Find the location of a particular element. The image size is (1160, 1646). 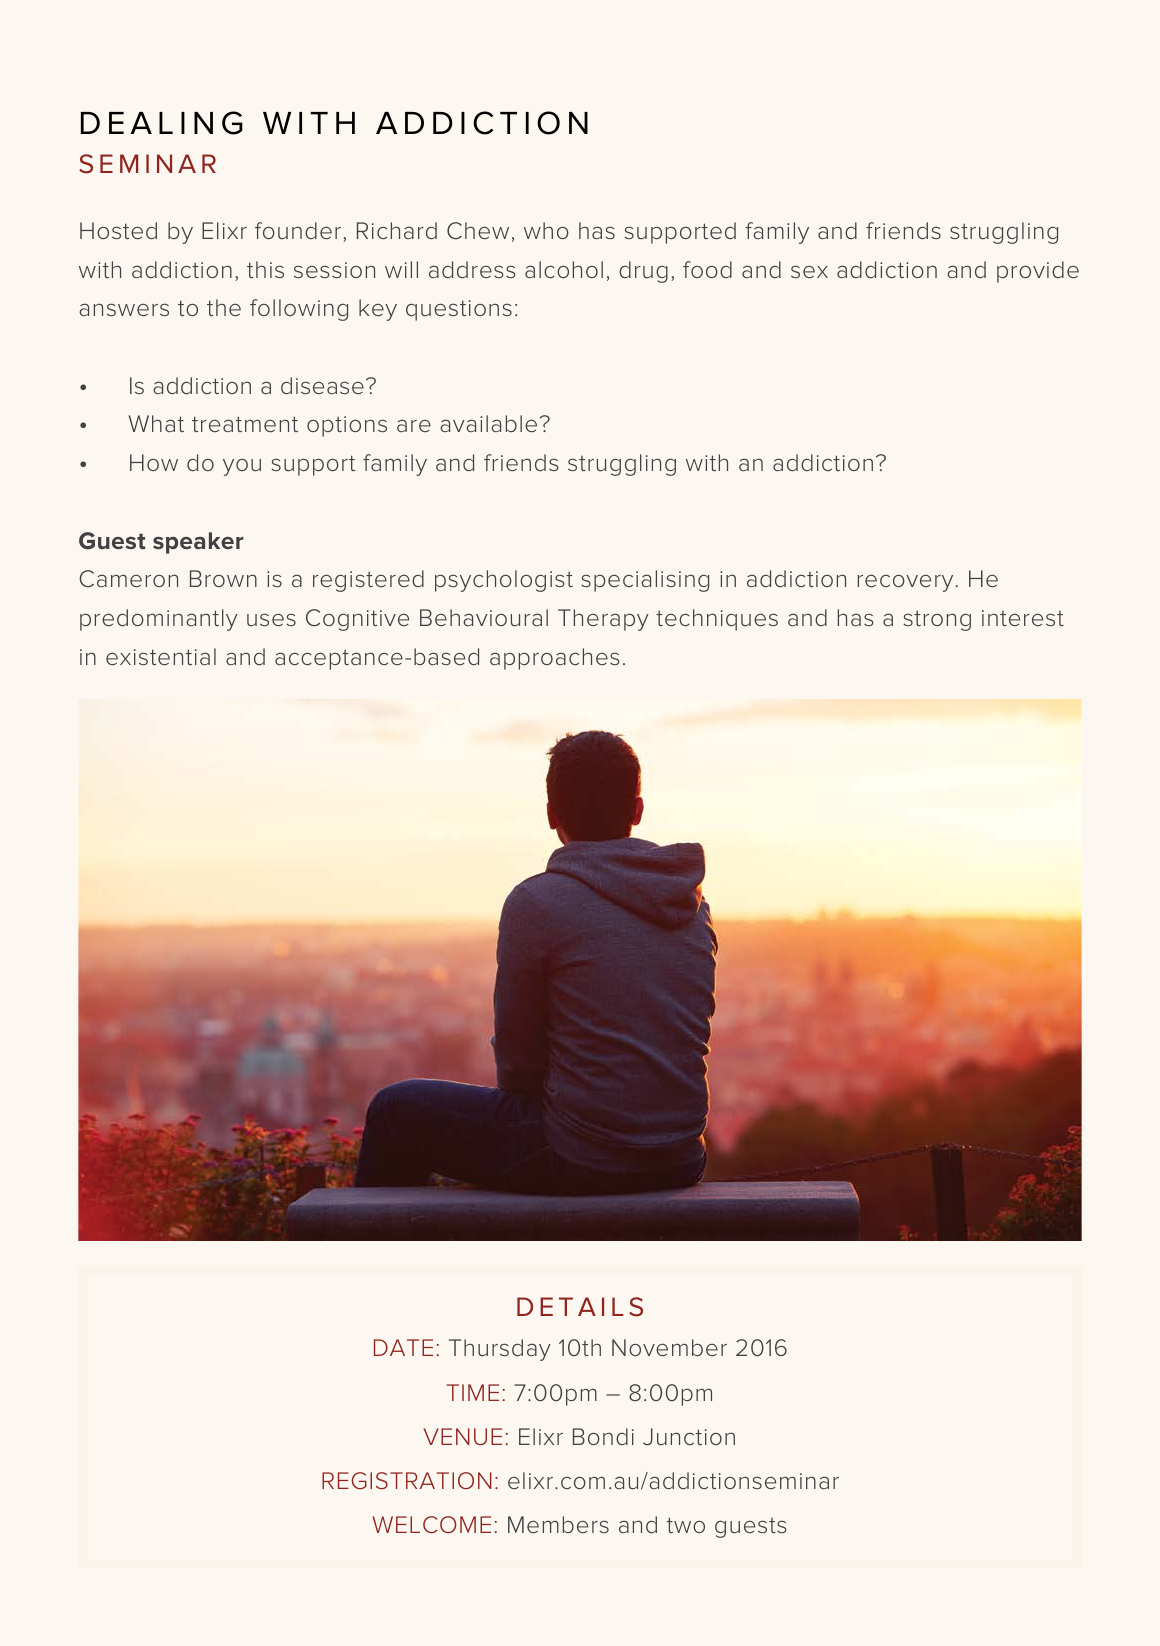

DEALING is located at coordinates (162, 123).
